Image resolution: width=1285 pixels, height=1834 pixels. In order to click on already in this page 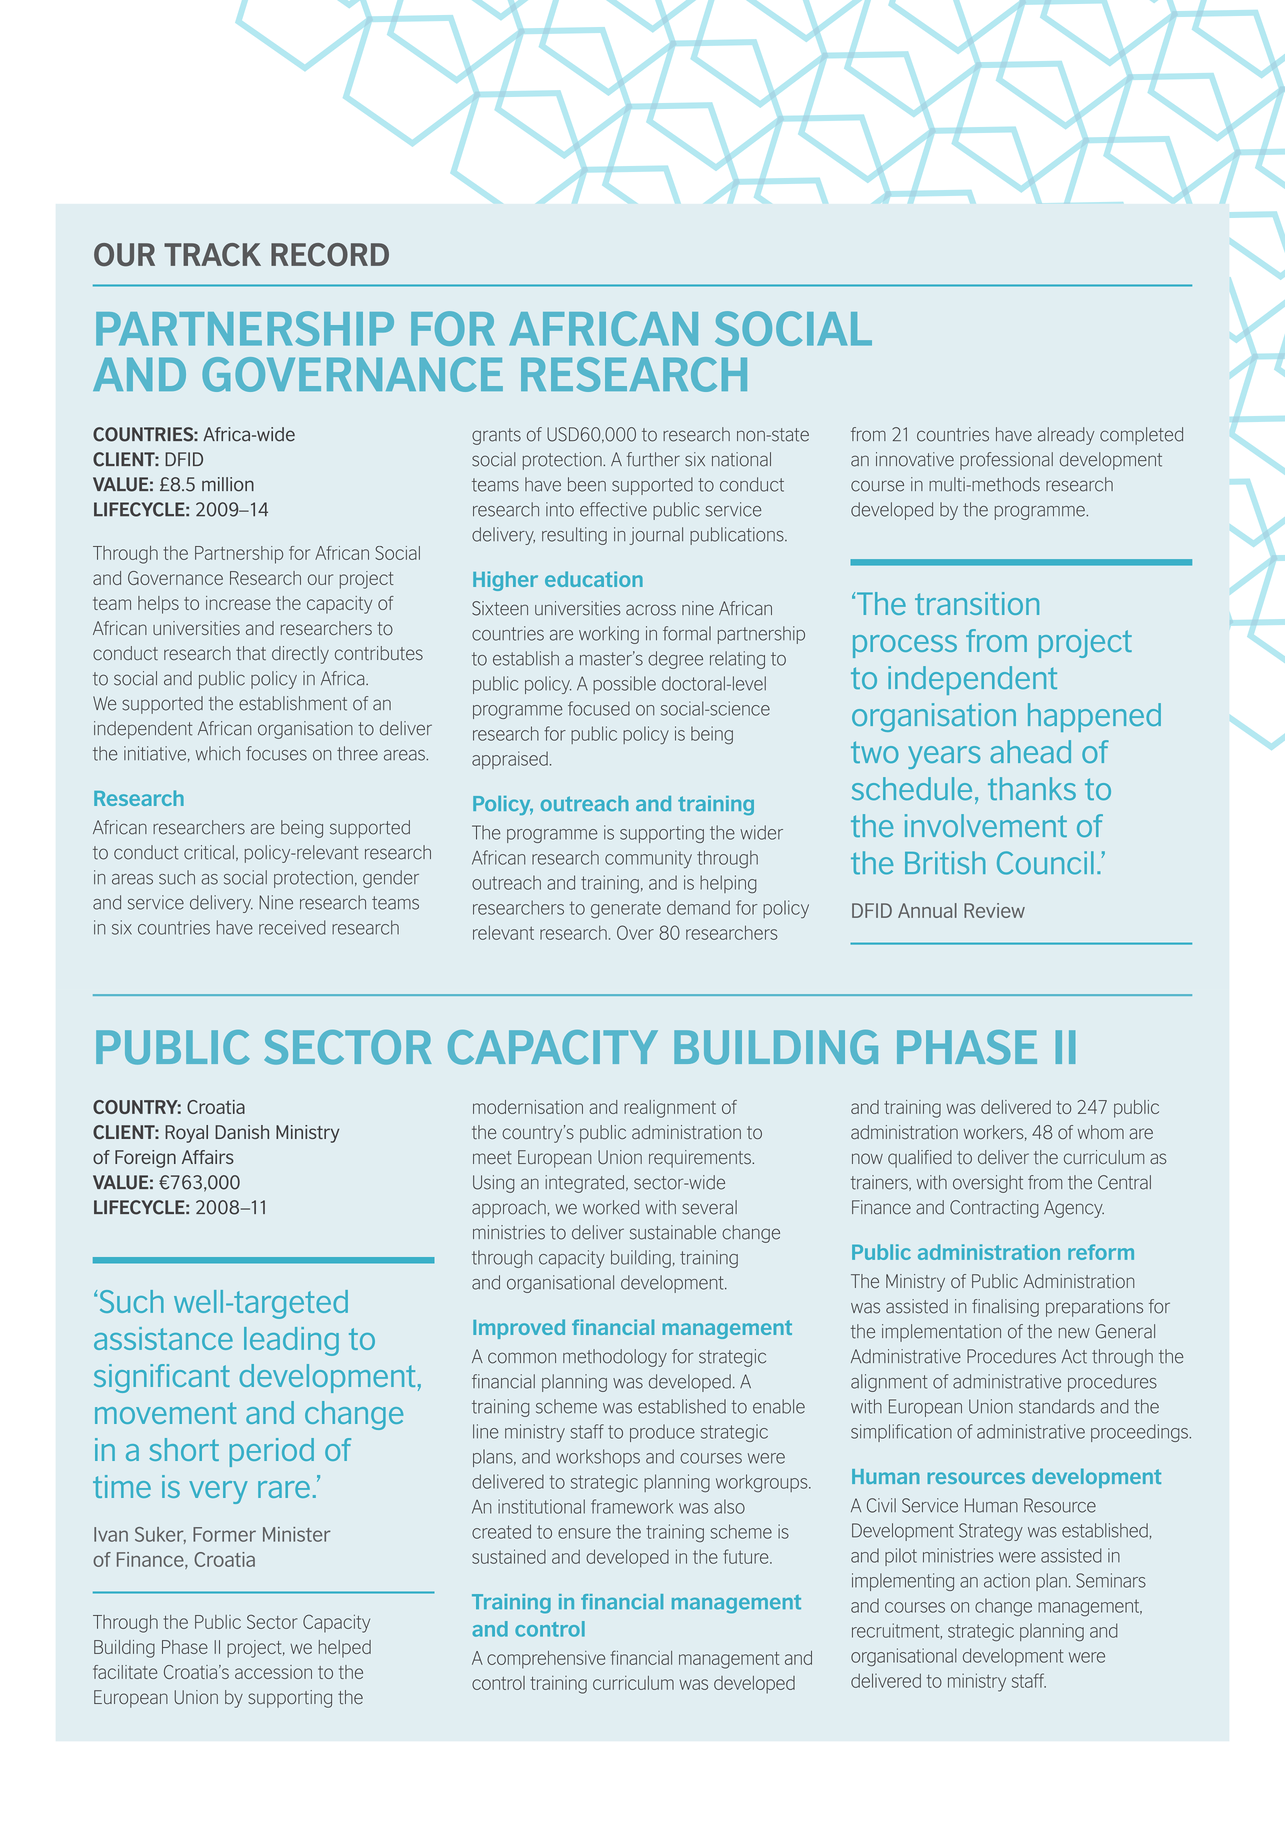, I will do `click(1066, 436)`.
